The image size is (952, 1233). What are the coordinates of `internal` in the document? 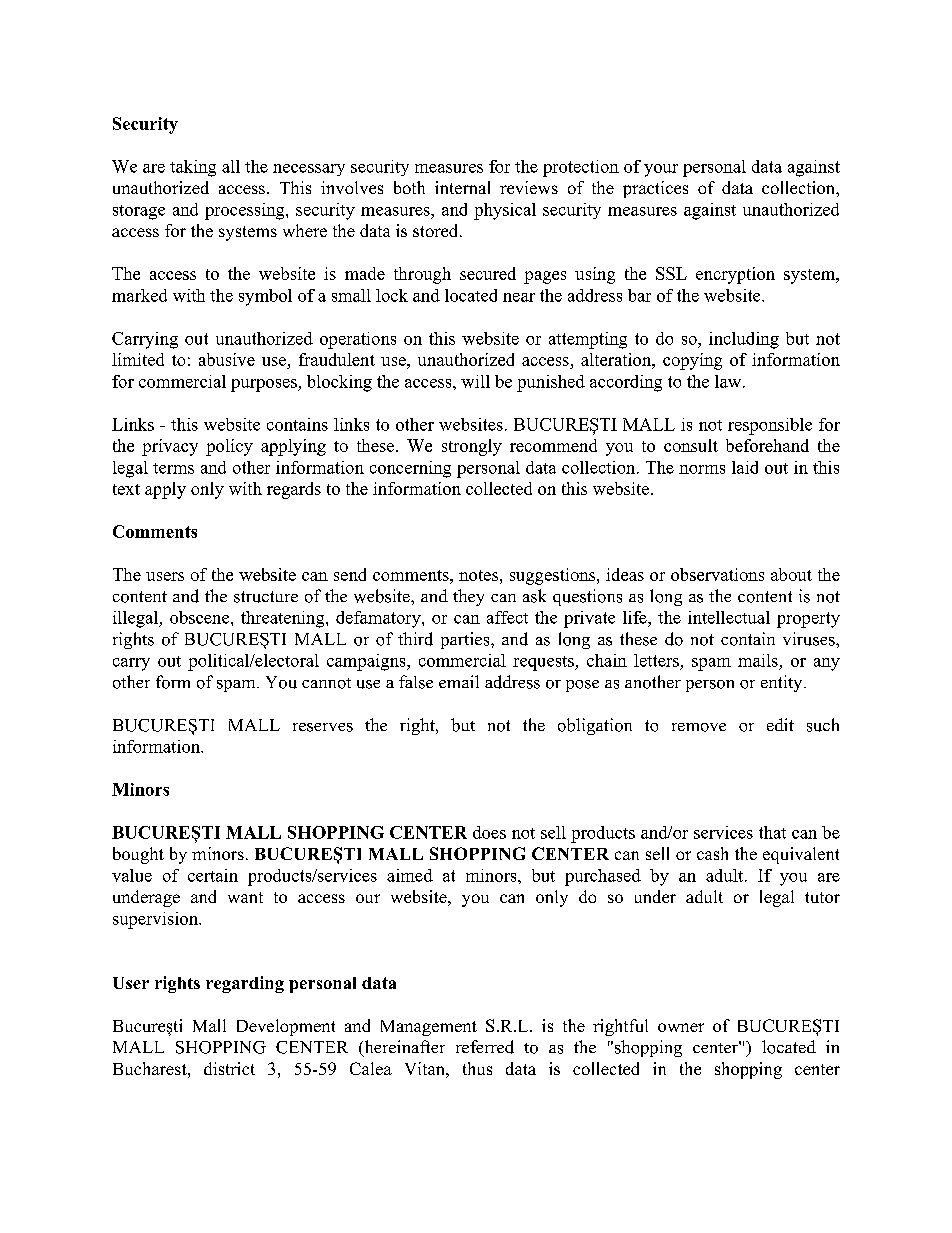 It's located at (462, 187).
